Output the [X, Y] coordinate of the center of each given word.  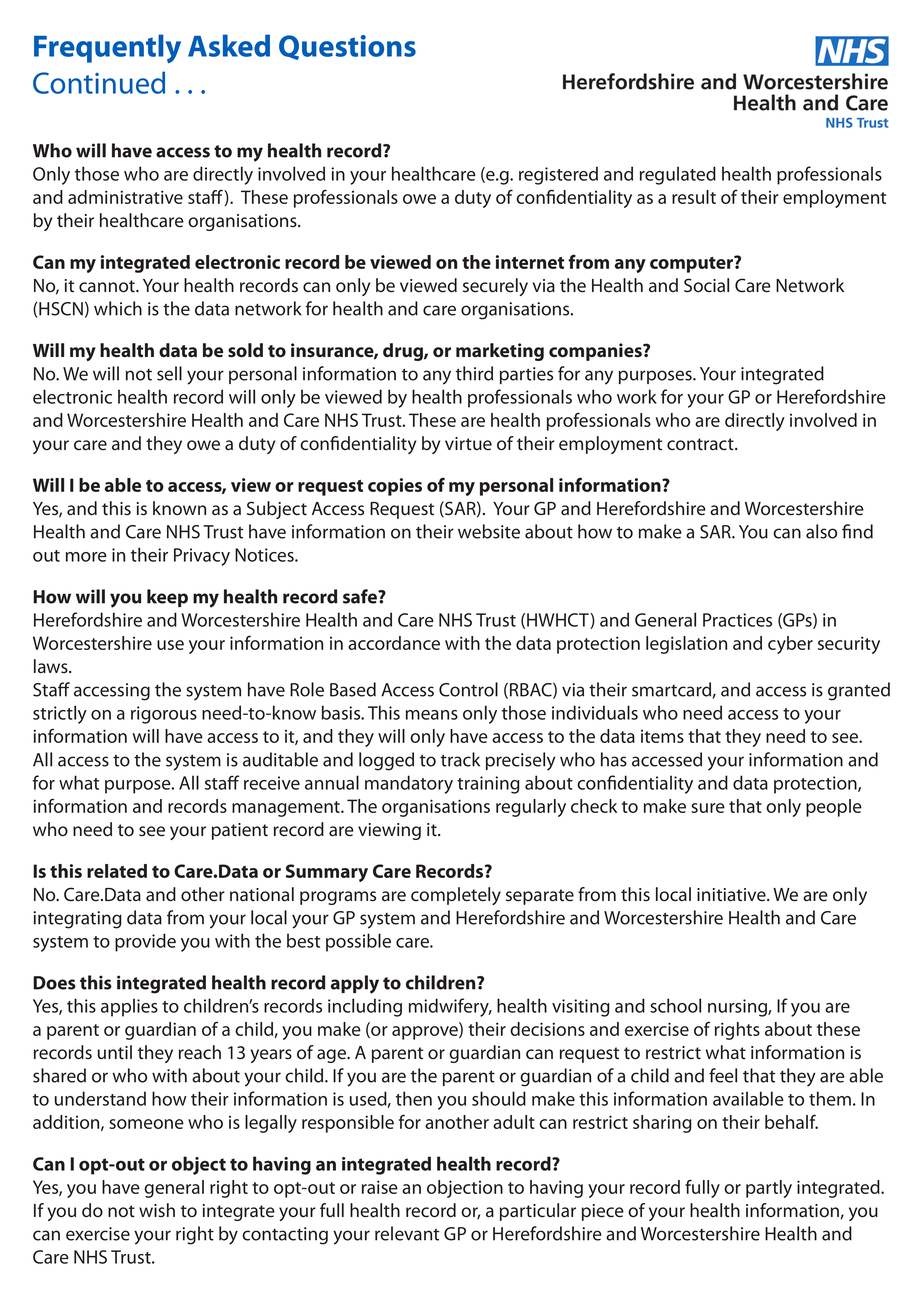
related [117, 871]
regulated [678, 175]
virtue [468, 444]
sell [169, 373]
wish [157, 1210]
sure [708, 808]
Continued [99, 82]
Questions [347, 47]
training [488, 785]
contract [701, 444]
